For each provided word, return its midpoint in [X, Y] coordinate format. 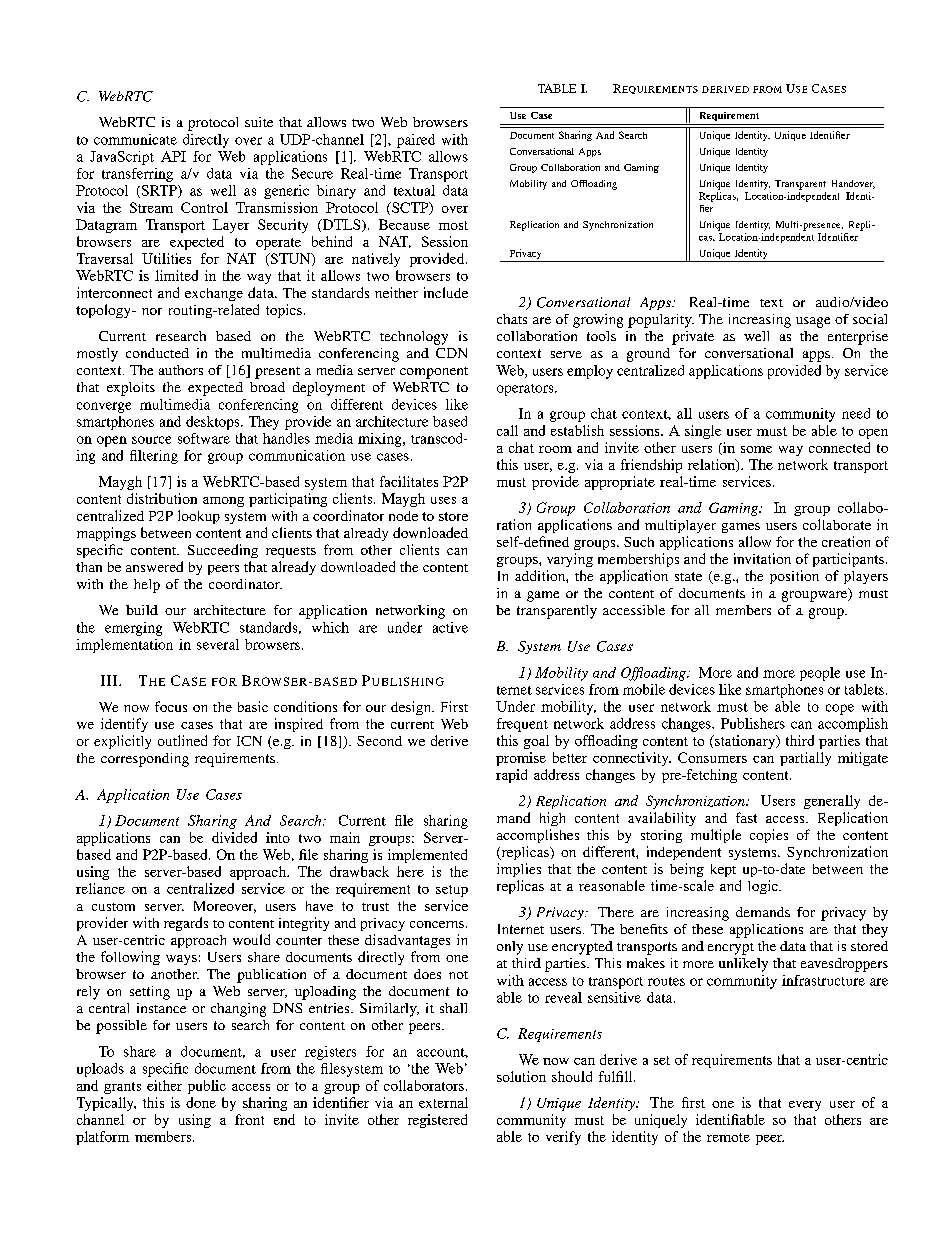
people [820, 674]
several [218, 644]
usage [813, 322]
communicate [135, 139]
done [201, 1102]
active [450, 627]
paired [416, 141]
